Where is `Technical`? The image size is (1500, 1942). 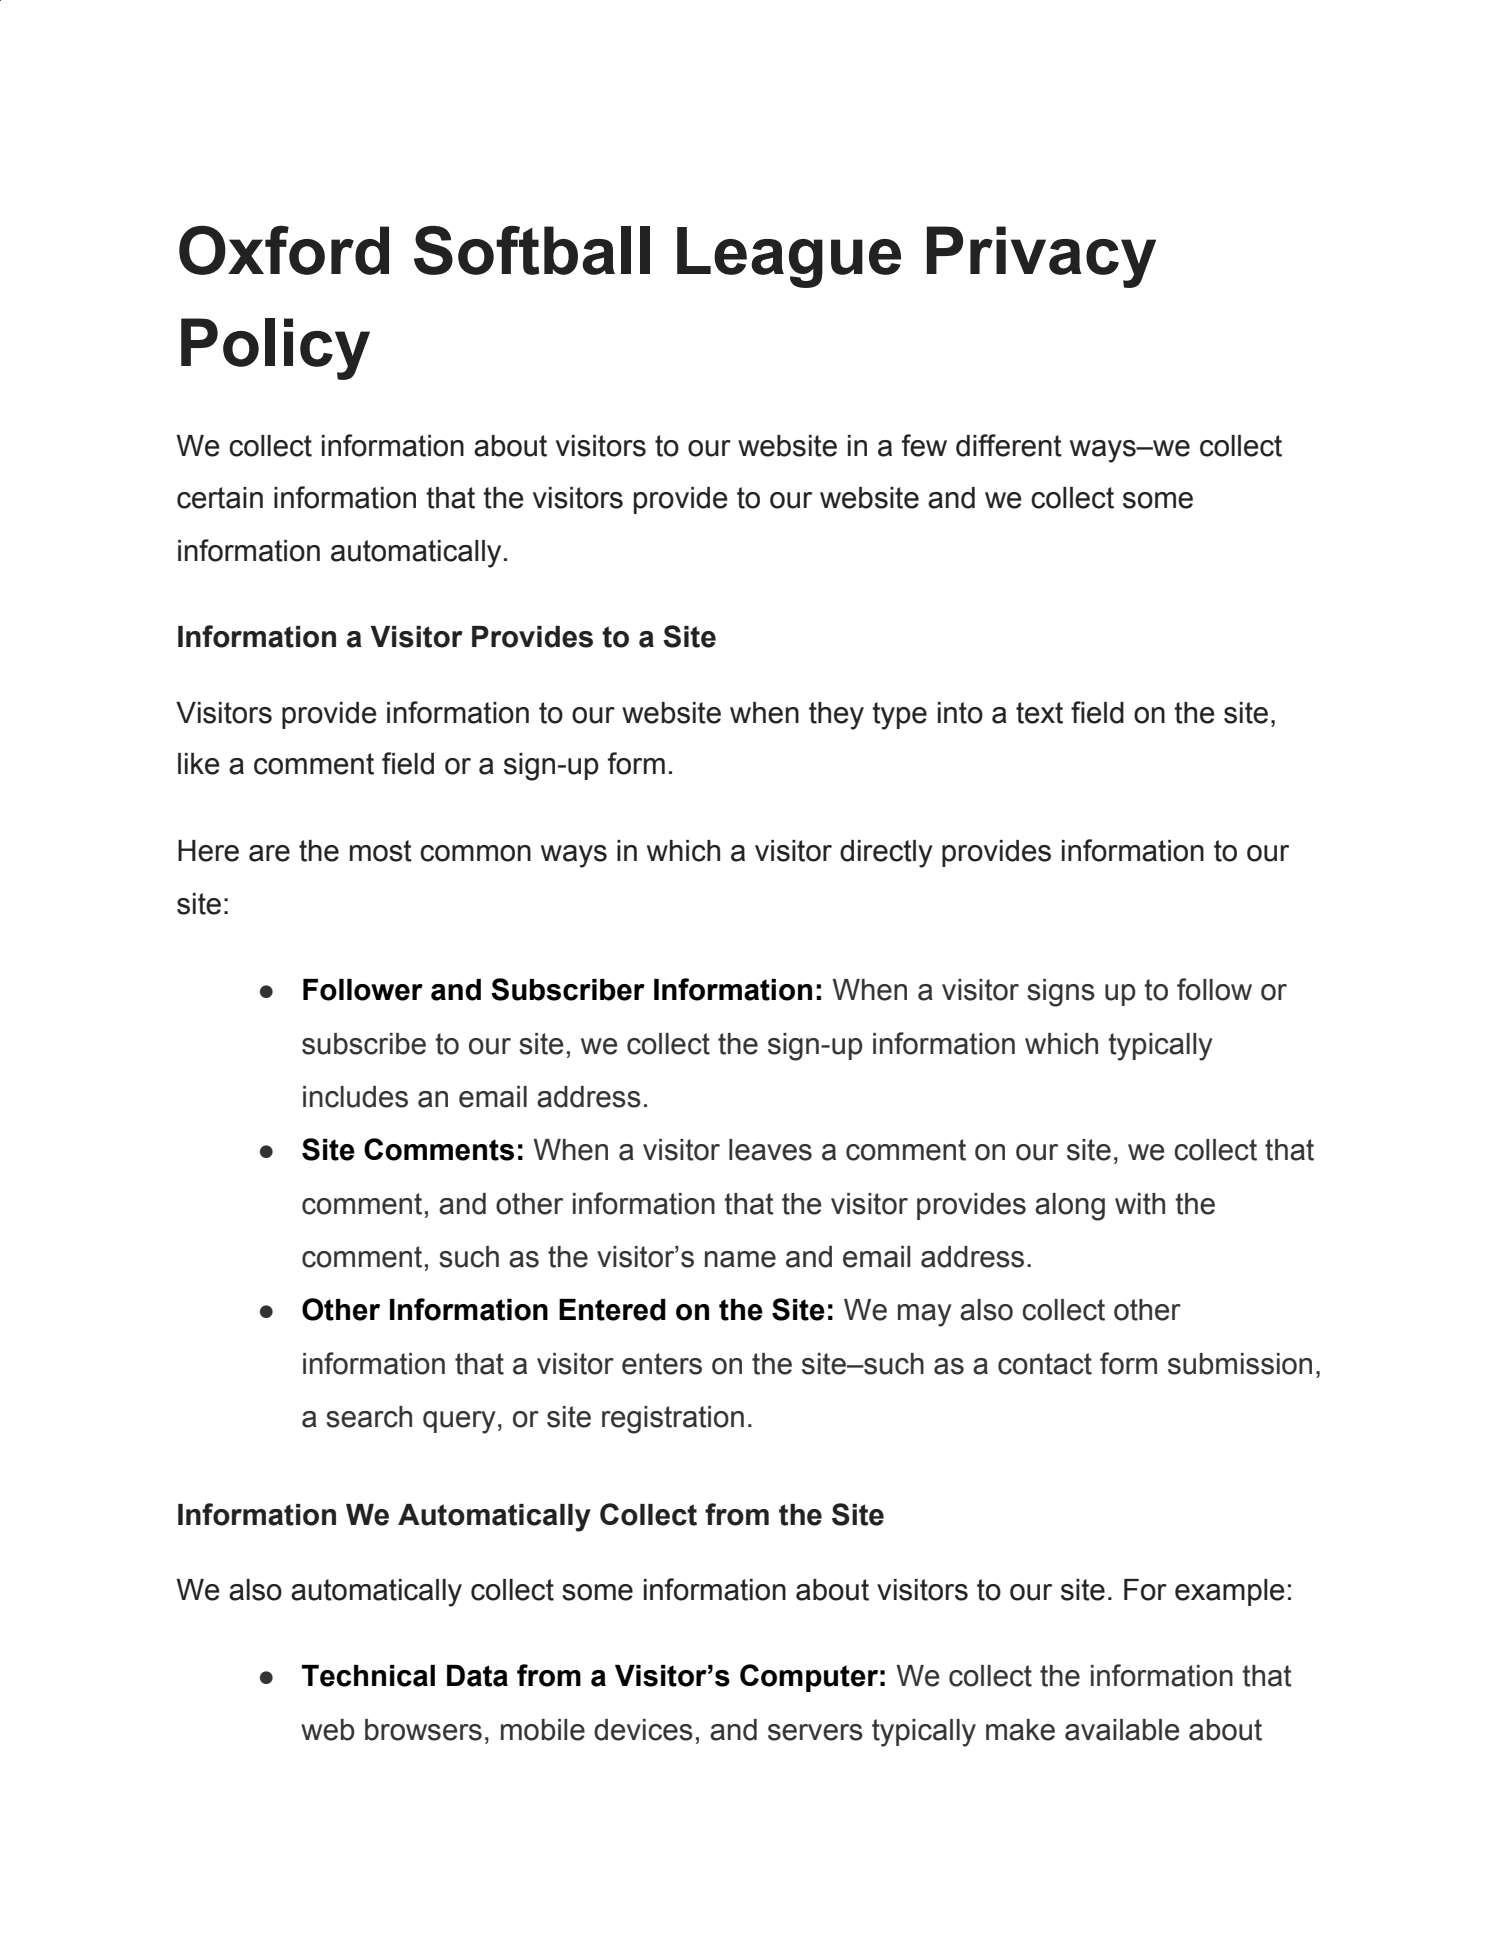 Technical is located at coordinates (368, 1676).
